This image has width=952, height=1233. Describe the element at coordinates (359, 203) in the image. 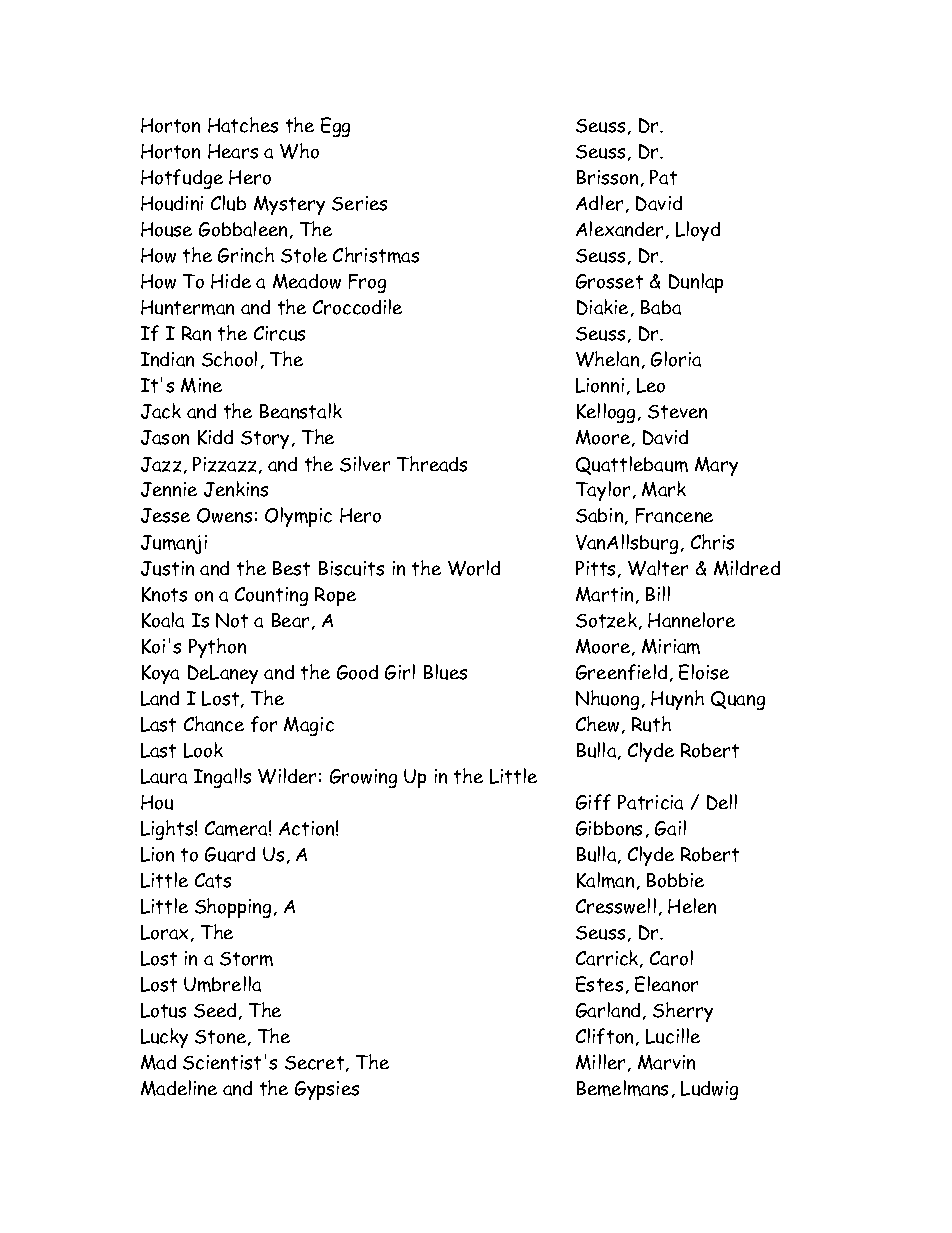

I see `Series` at that location.
